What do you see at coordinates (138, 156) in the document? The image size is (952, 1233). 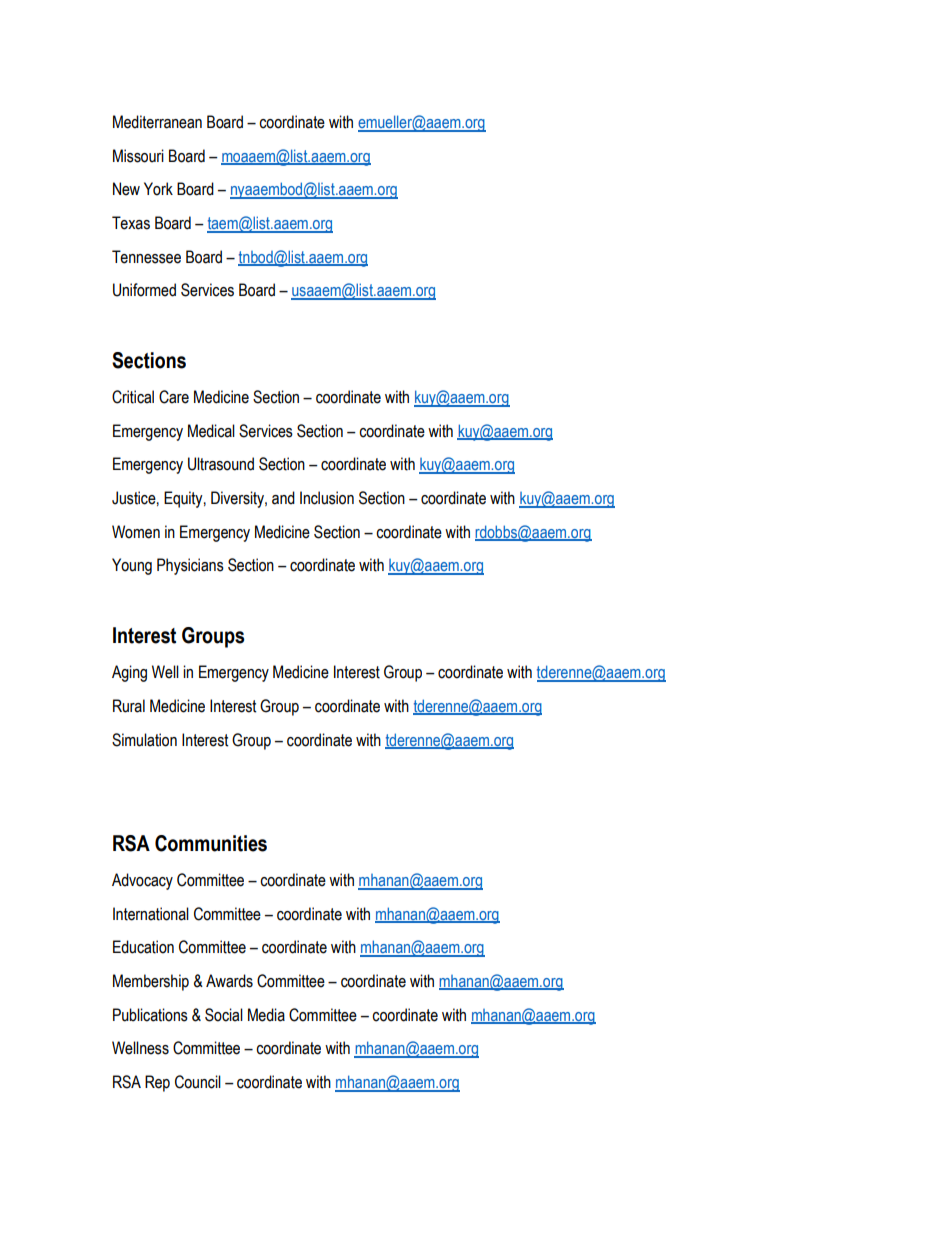 I see `Missouri` at bounding box center [138, 156].
